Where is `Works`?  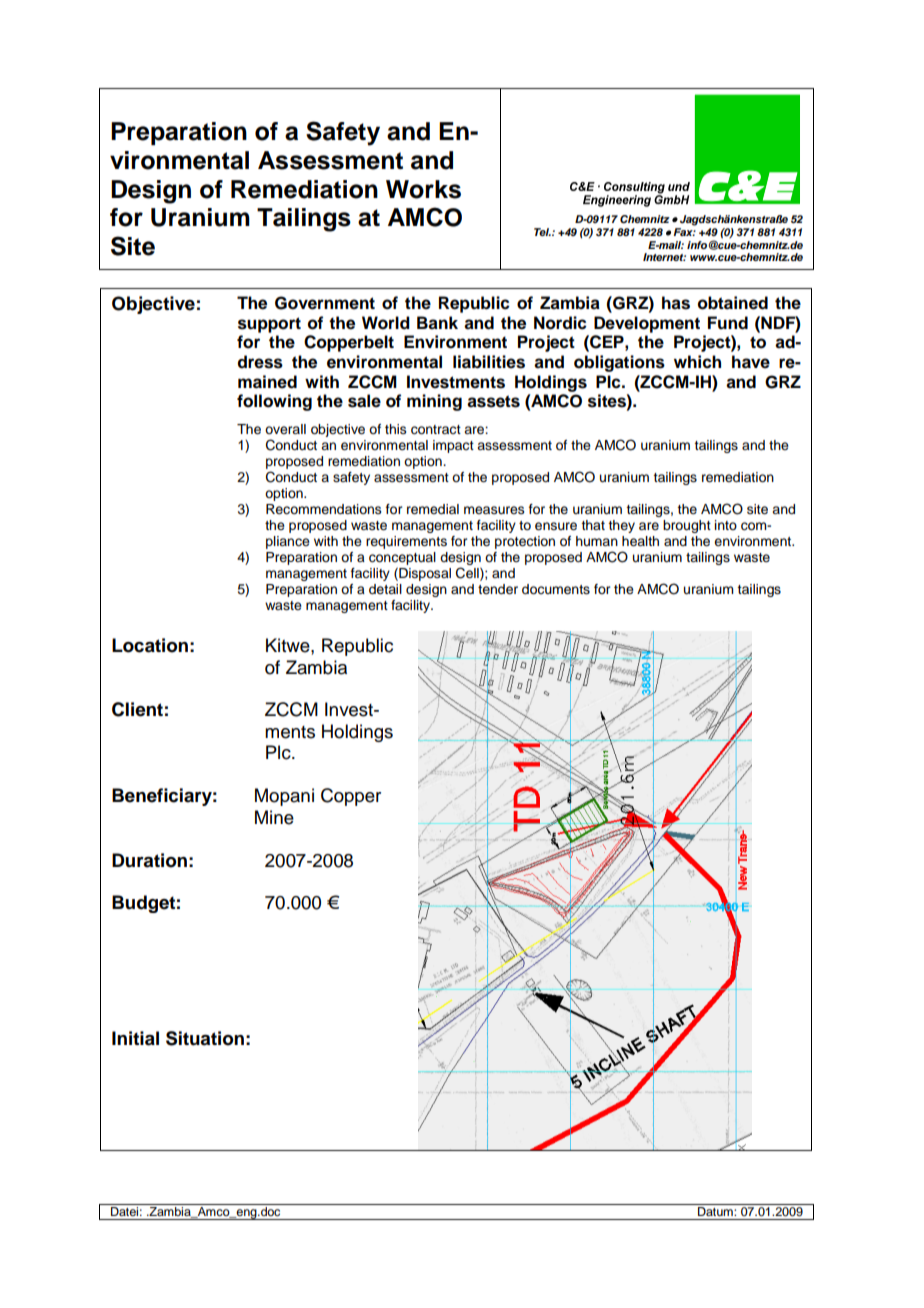
Works is located at coordinates (423, 189).
